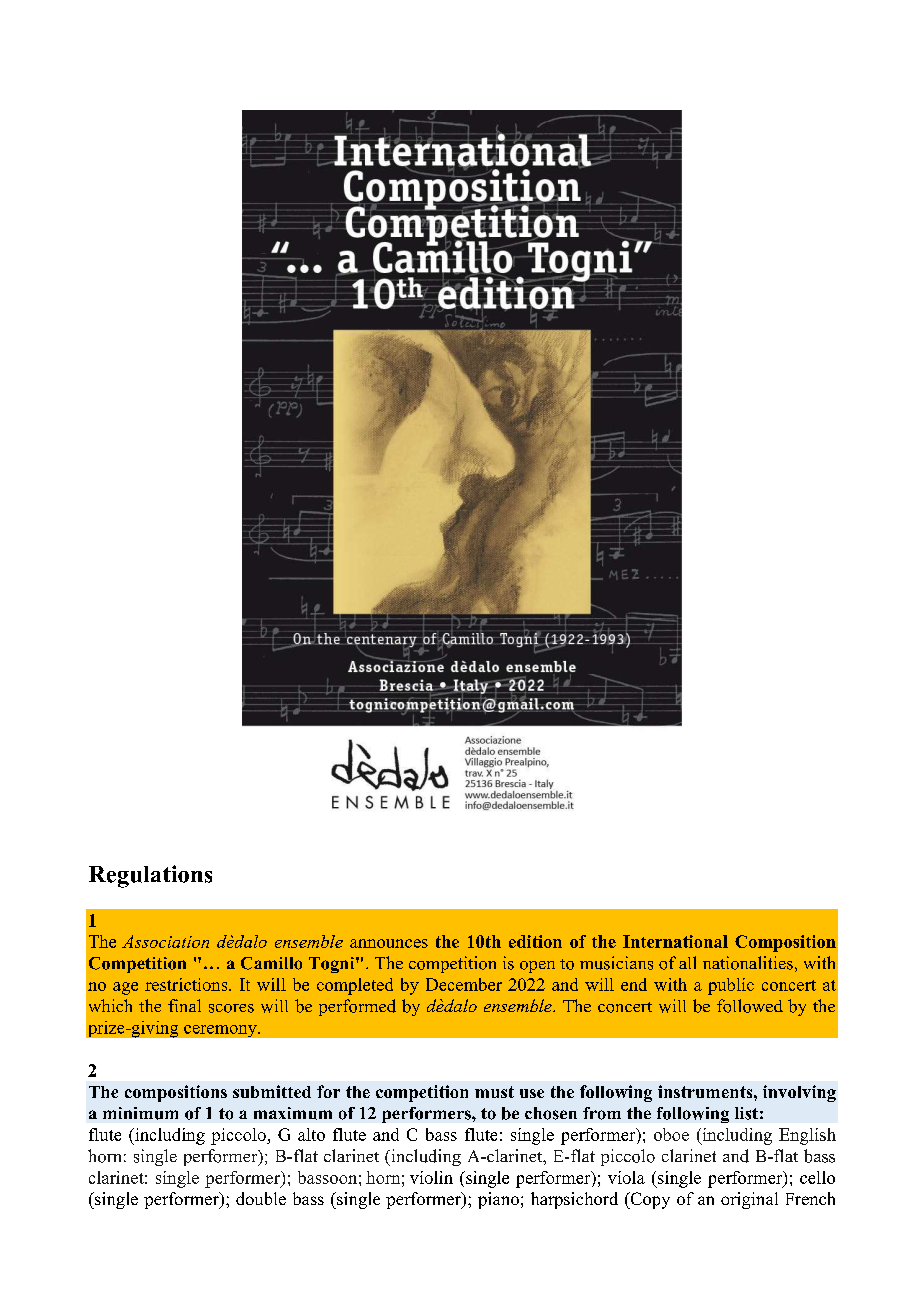 The width and height of the page is (924, 1308). What do you see at coordinates (494, 1092) in the page?
I see `must` at bounding box center [494, 1092].
